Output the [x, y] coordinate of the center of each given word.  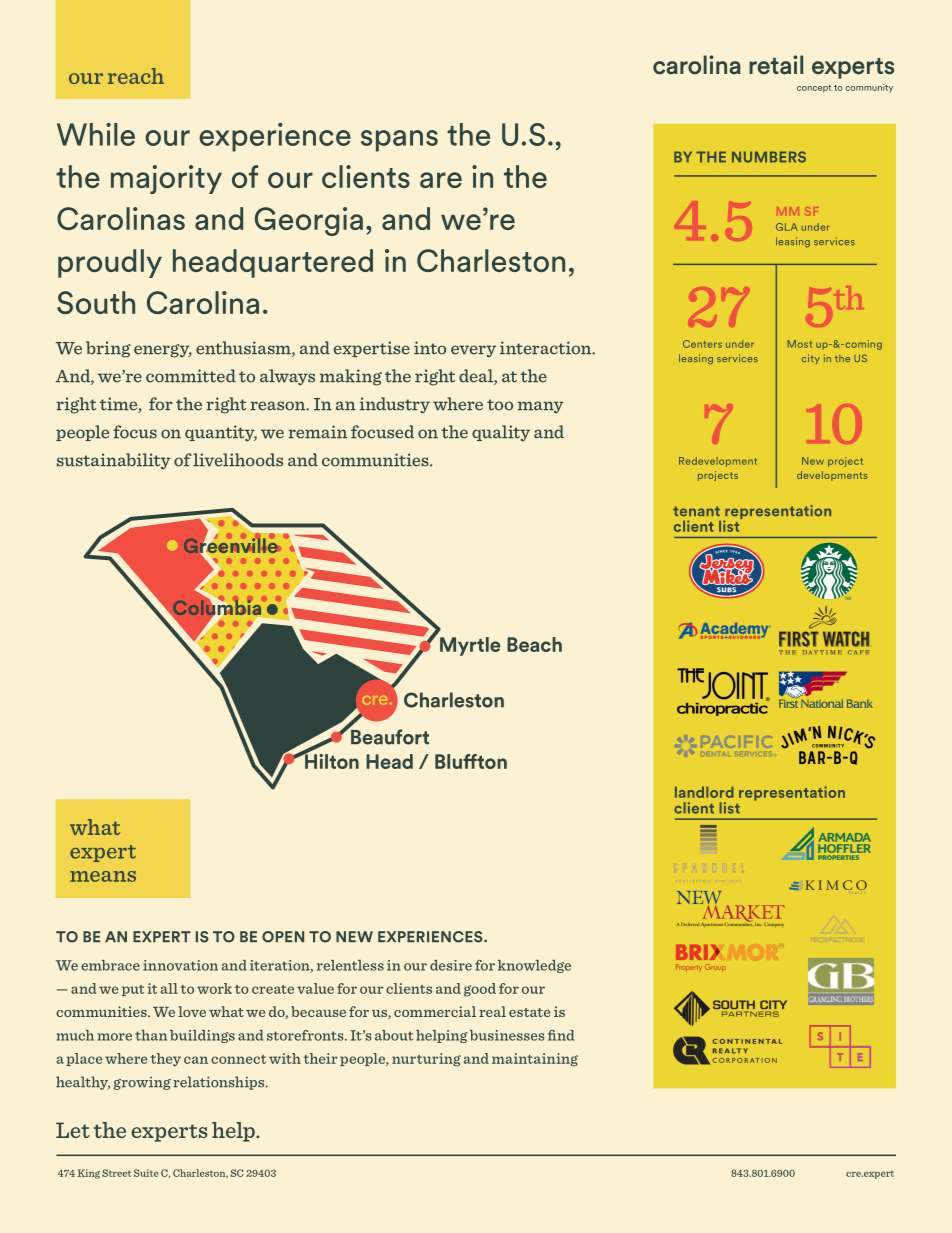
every [473, 351]
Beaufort [389, 736]
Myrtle [470, 646]
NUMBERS [769, 157]
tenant [696, 511]
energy [163, 351]
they [166, 1059]
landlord [704, 792]
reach [136, 76]
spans [399, 141]
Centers [702, 344]
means [103, 876]
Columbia [216, 608]
